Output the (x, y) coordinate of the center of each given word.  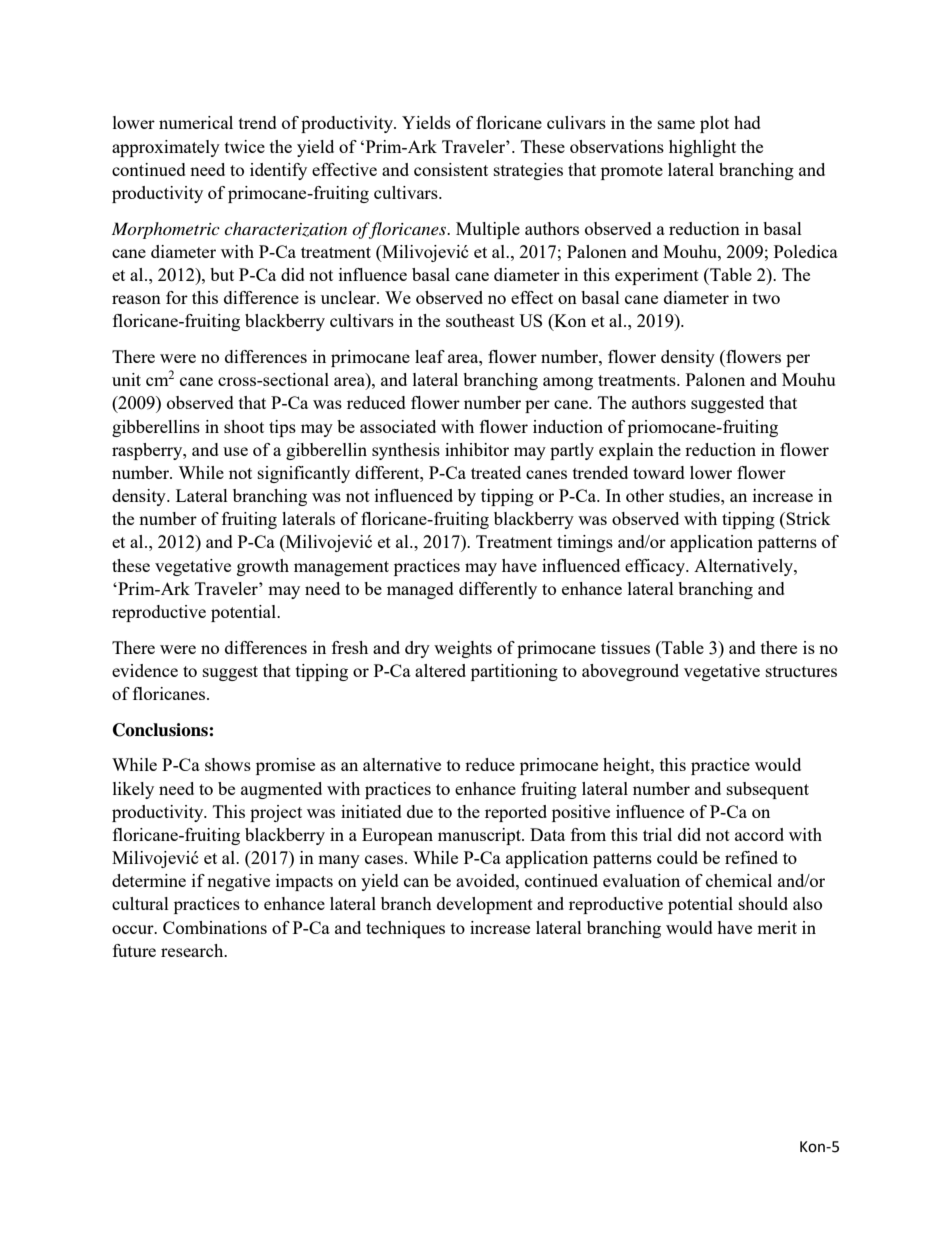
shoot (244, 426)
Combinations (215, 927)
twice (245, 146)
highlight (702, 148)
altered (440, 670)
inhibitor (477, 449)
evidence (145, 670)
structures (801, 671)
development (485, 905)
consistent (451, 169)
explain (626, 451)
